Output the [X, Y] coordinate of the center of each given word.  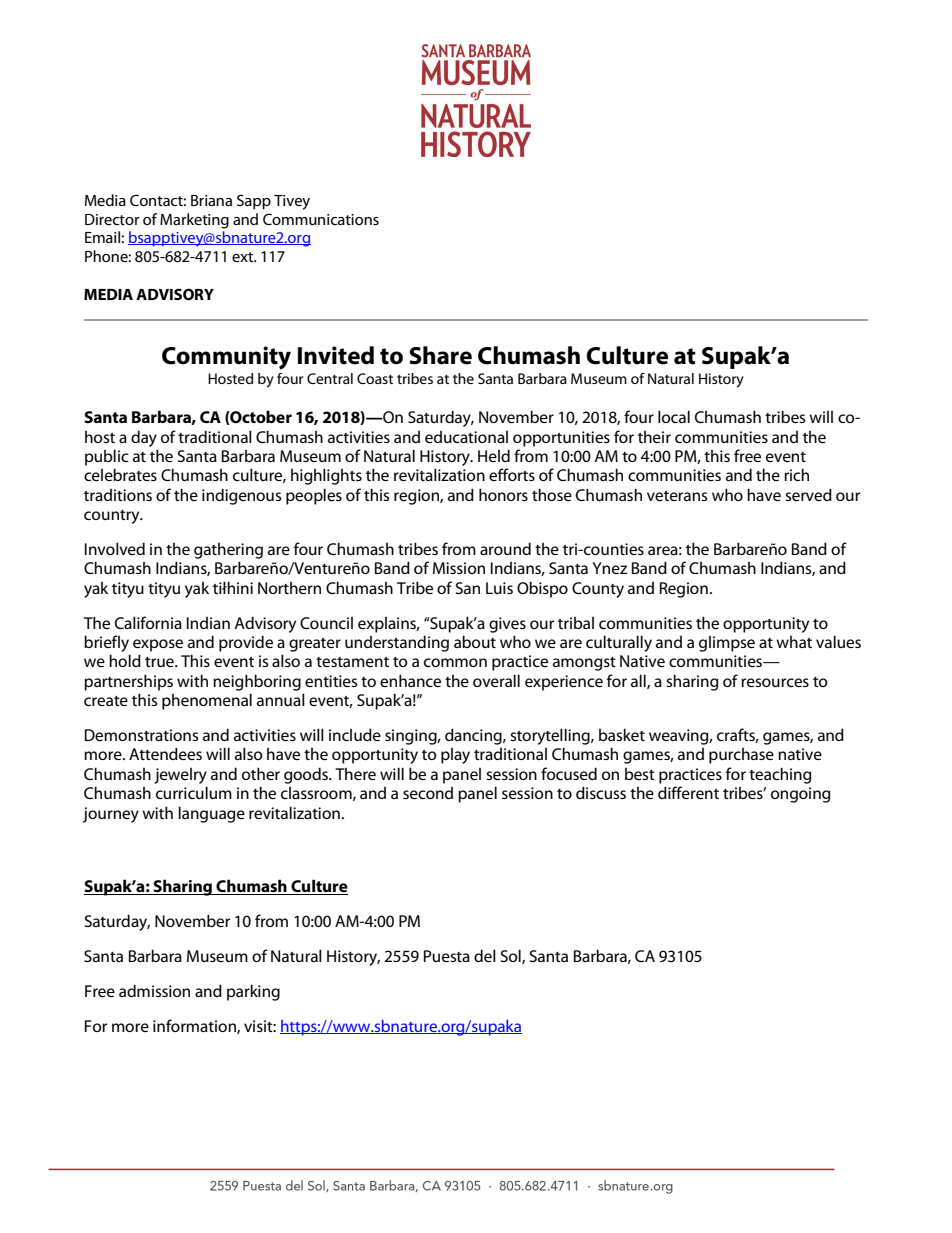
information [195, 1026]
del [485, 955]
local [674, 416]
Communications [321, 219]
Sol [512, 956]
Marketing [194, 221]
